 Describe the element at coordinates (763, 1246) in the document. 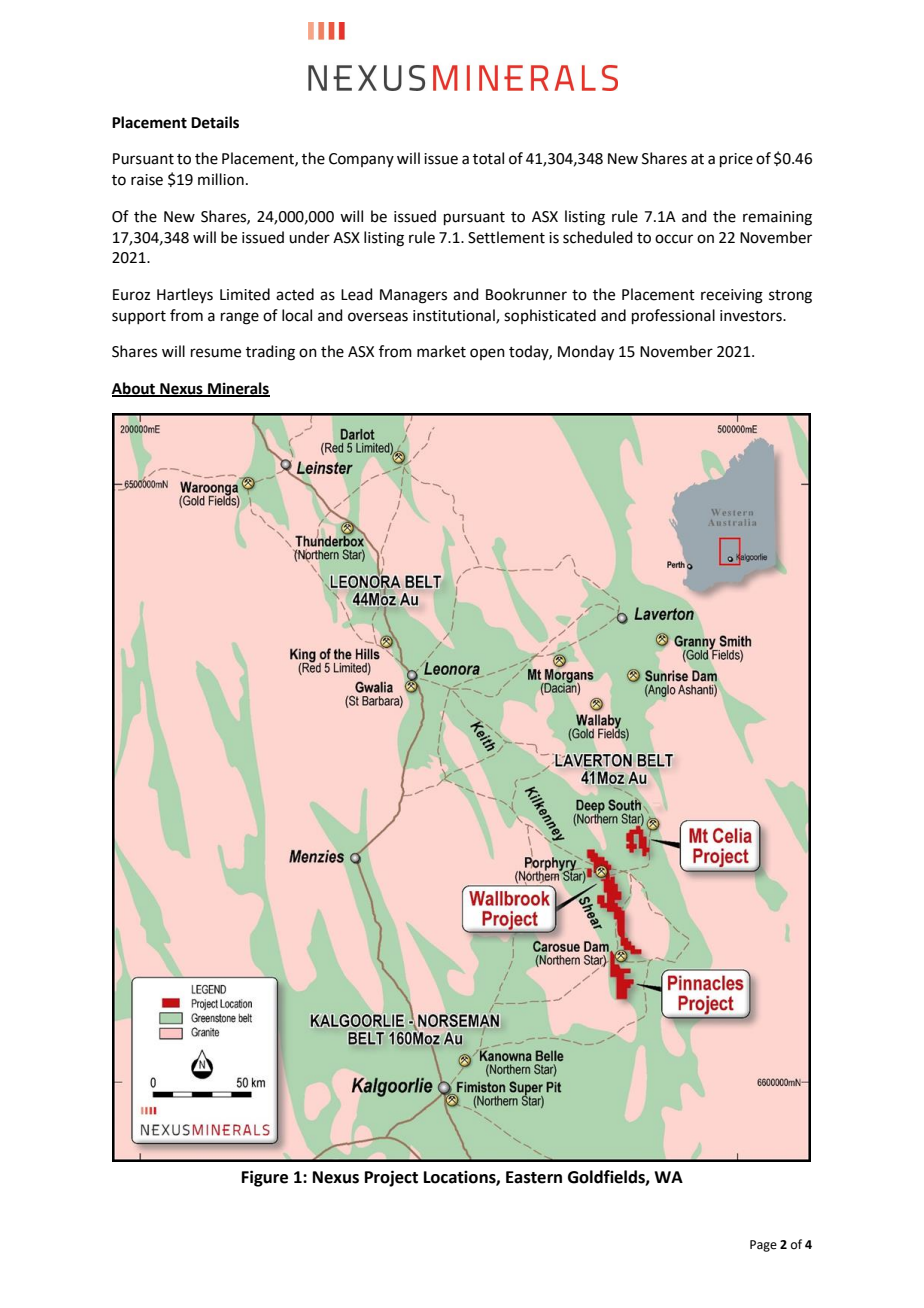

I see `Page` at that location.
